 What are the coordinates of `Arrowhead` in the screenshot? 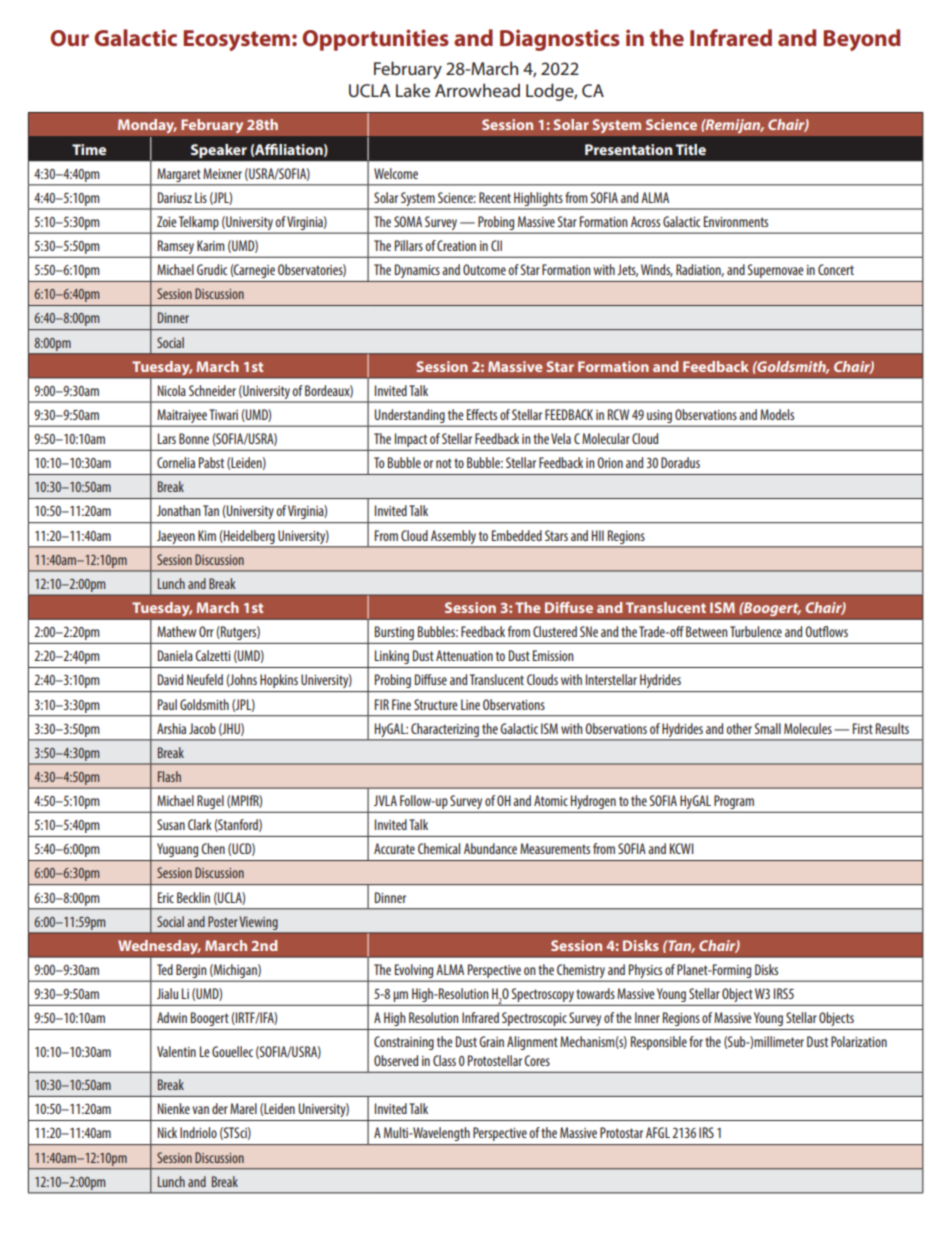 It's located at (477, 90).
